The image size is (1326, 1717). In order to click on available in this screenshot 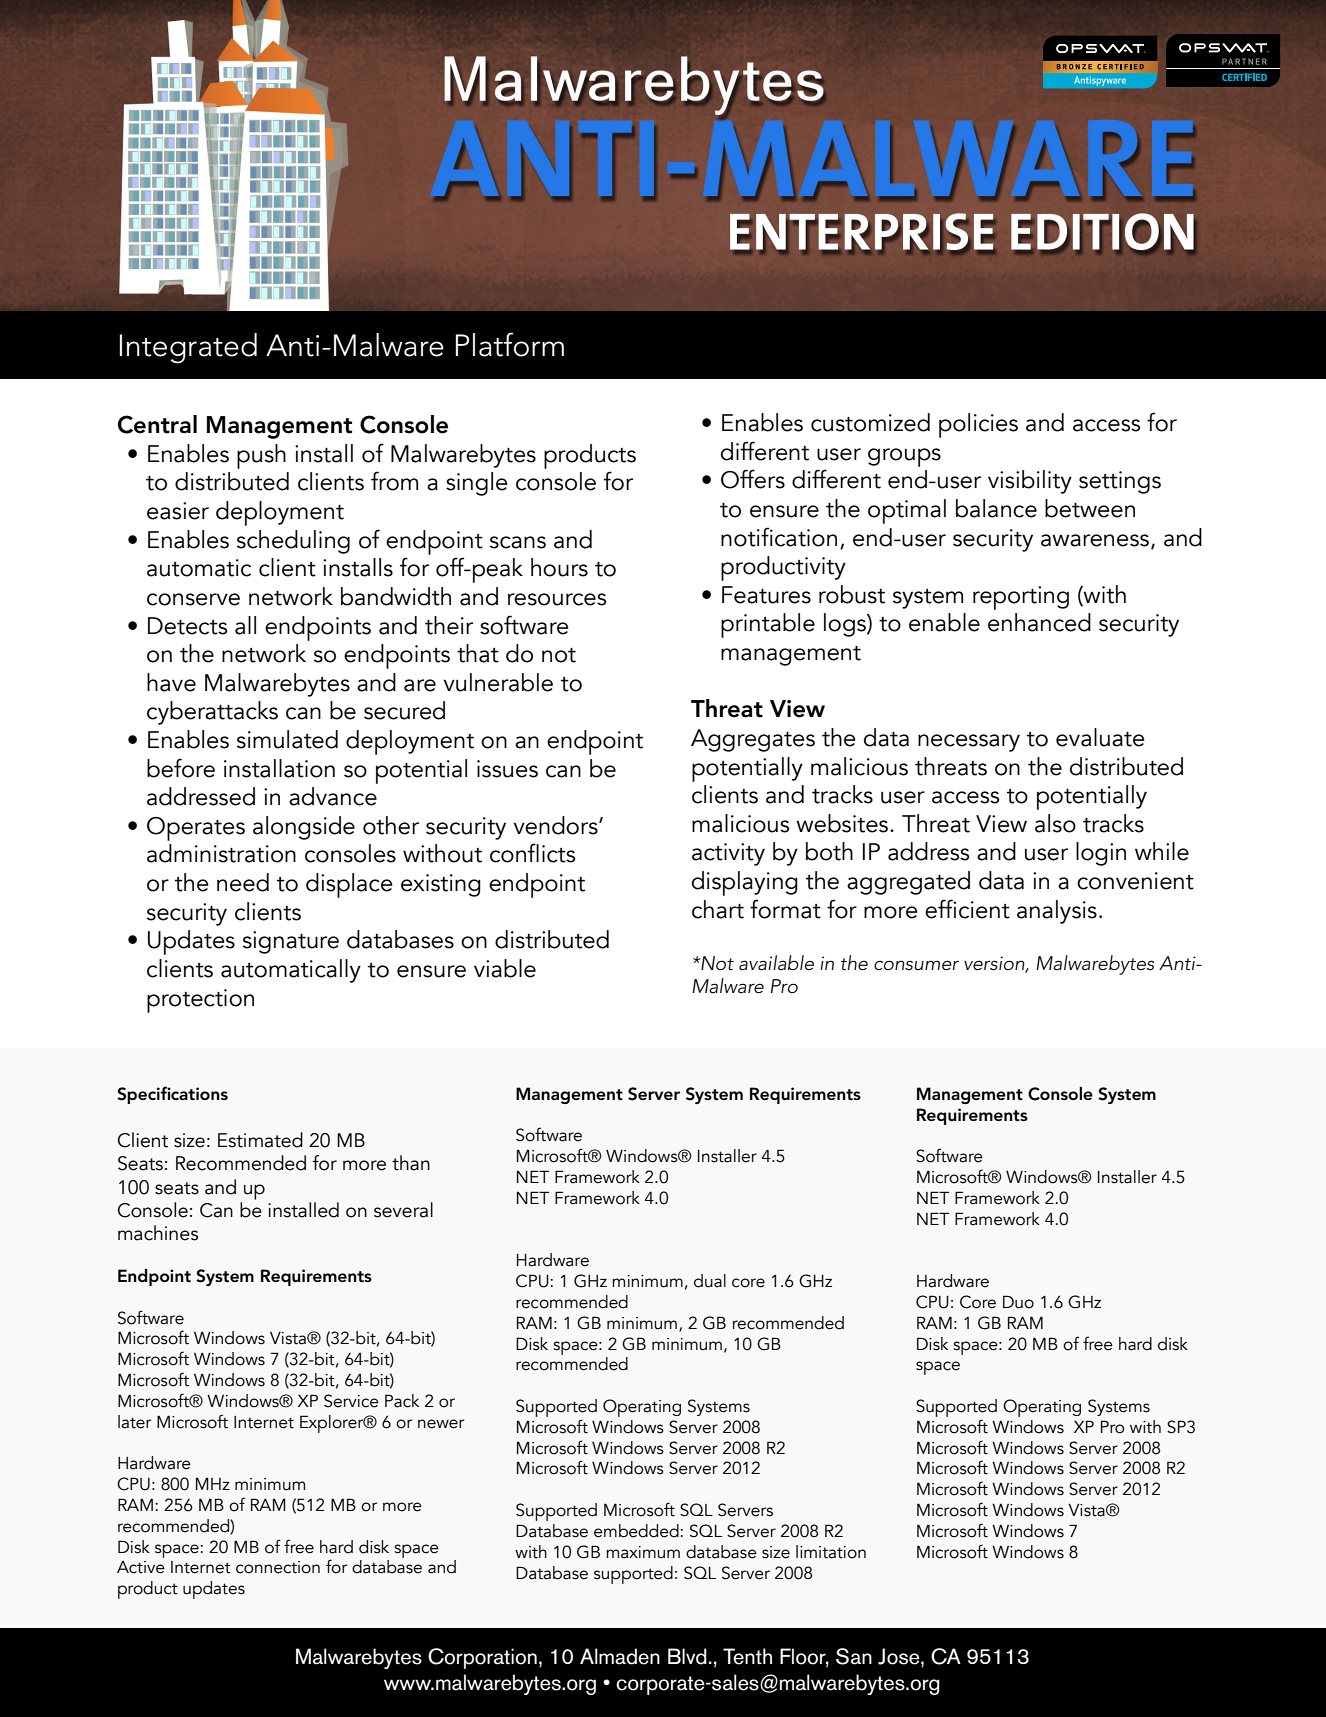, I will do `click(776, 963)`.
